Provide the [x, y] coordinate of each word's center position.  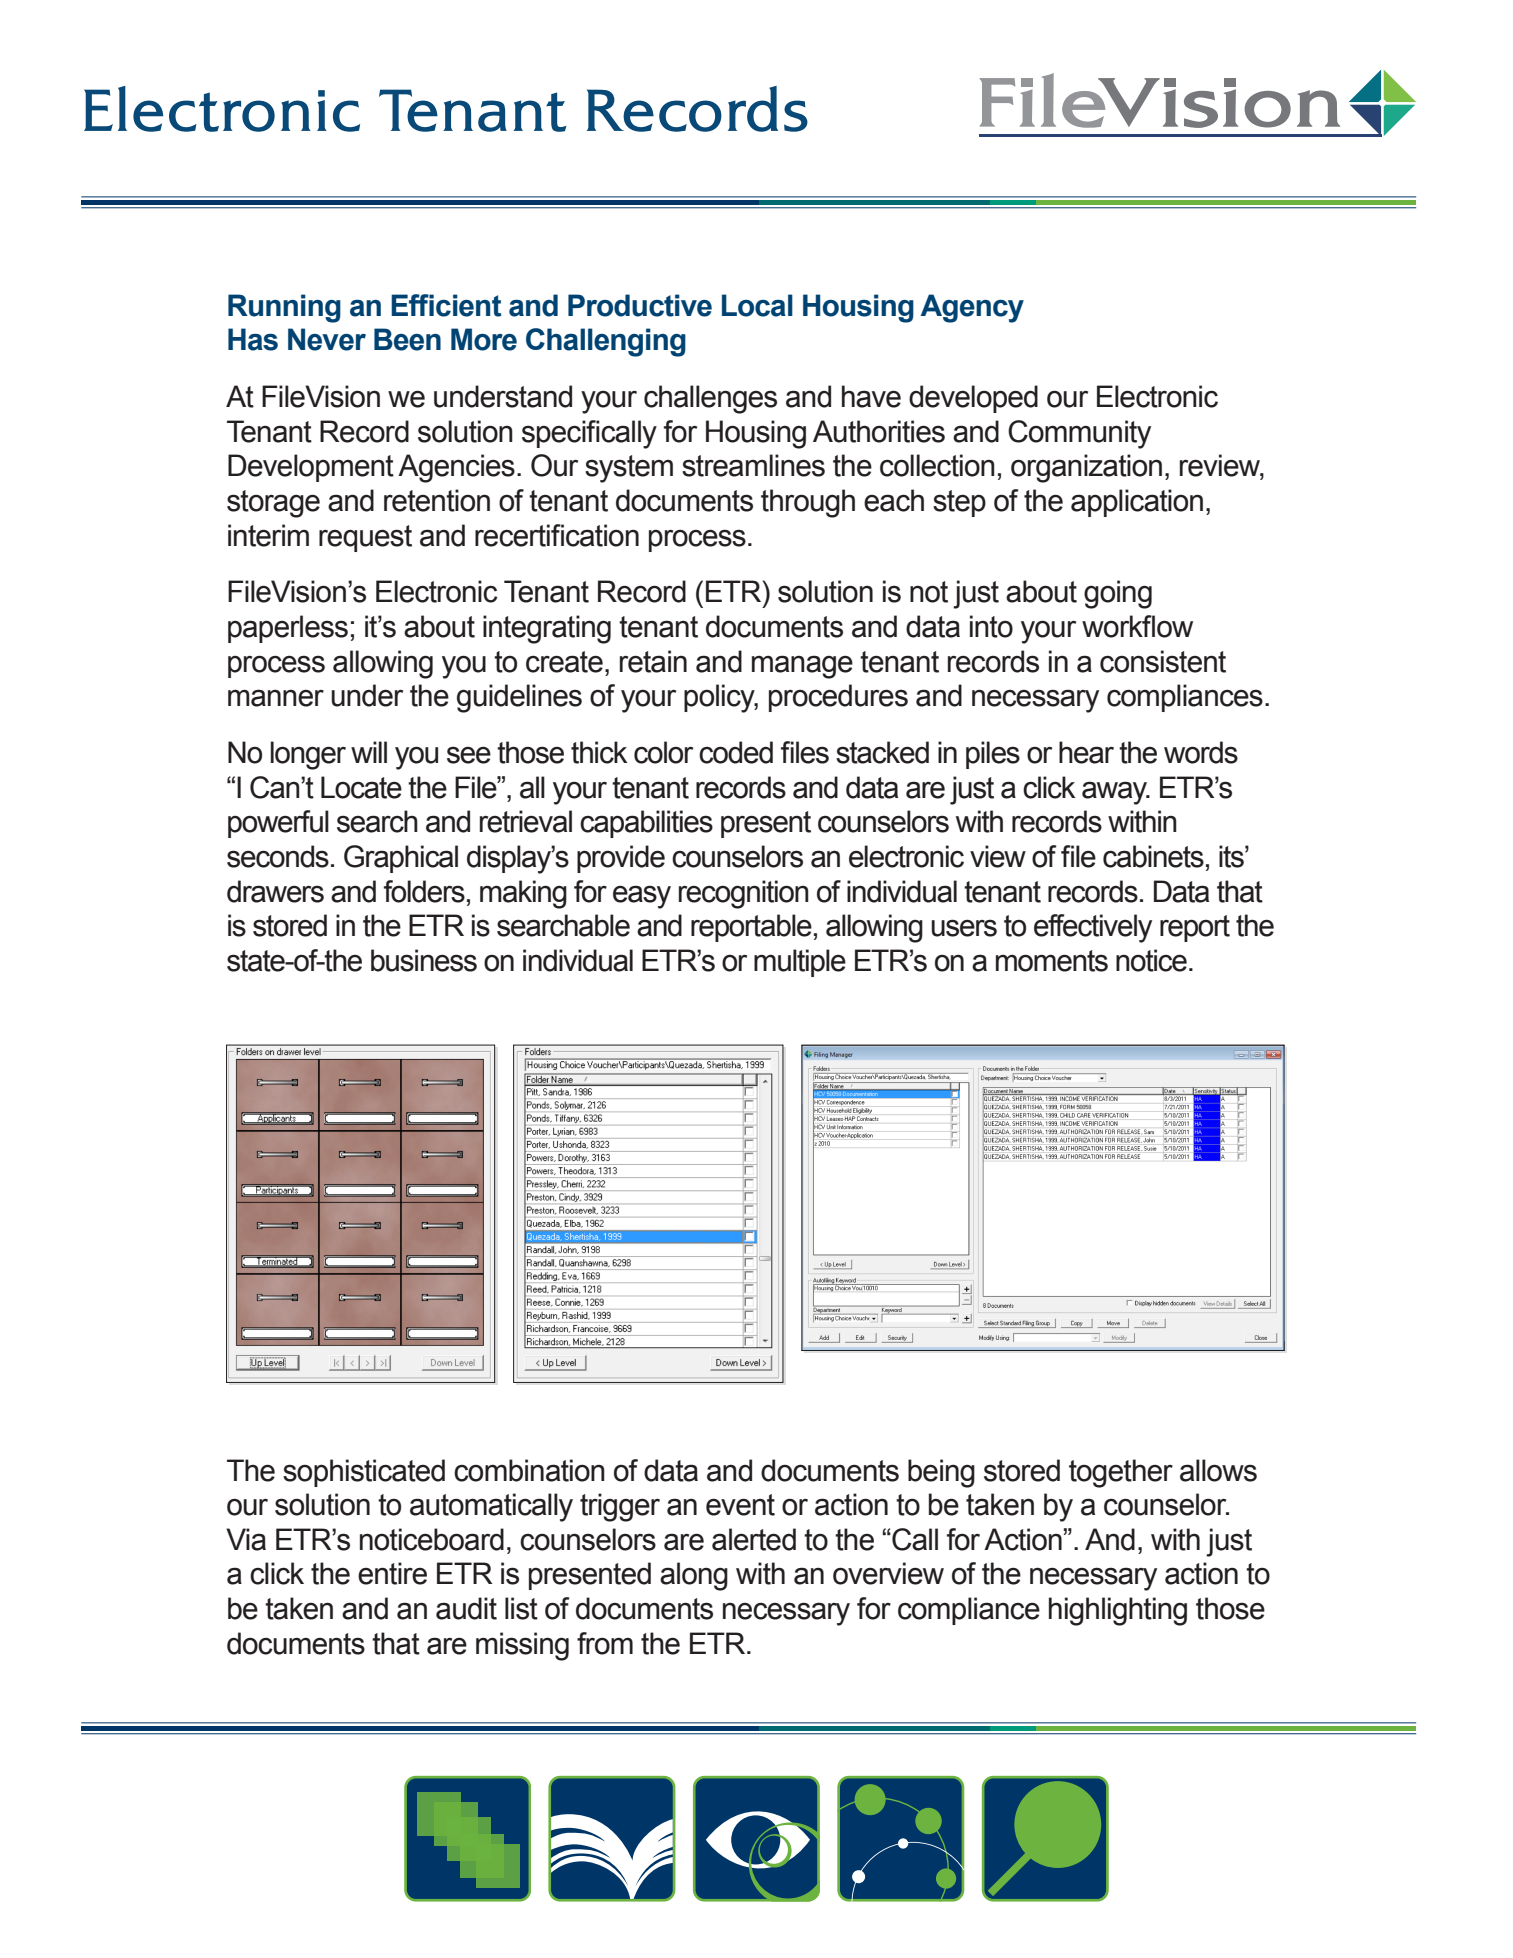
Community [1079, 434]
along [694, 1576]
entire [392, 1573]
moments [1052, 961]
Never [327, 339]
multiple [800, 963]
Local [757, 305]
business [424, 960]
